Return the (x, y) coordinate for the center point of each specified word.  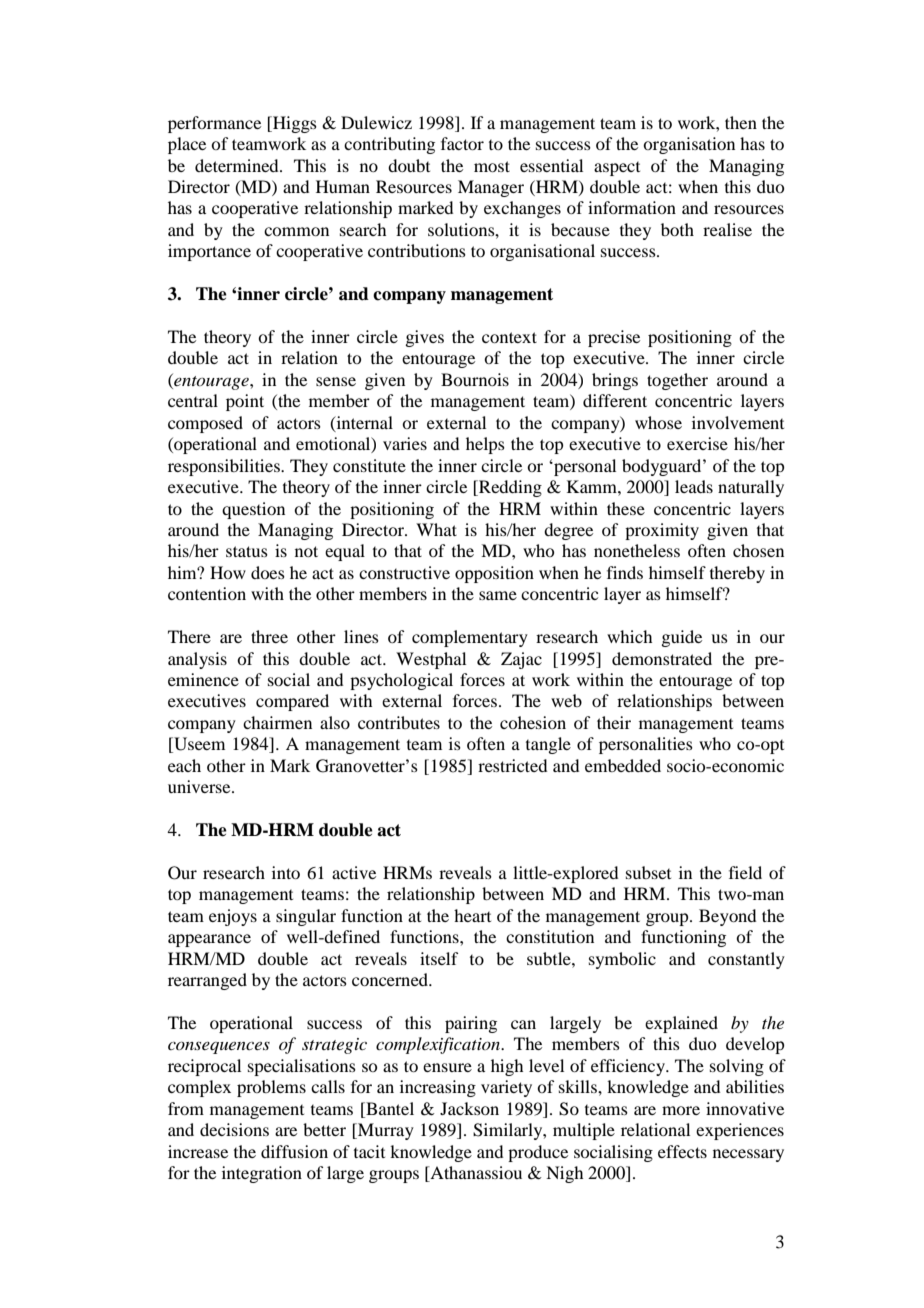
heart (472, 915)
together (677, 381)
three (269, 636)
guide (681, 638)
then (741, 122)
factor (462, 143)
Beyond (727, 917)
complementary (470, 638)
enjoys (233, 917)
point (245, 402)
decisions (234, 1129)
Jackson (469, 1108)
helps (485, 445)
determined (238, 165)
